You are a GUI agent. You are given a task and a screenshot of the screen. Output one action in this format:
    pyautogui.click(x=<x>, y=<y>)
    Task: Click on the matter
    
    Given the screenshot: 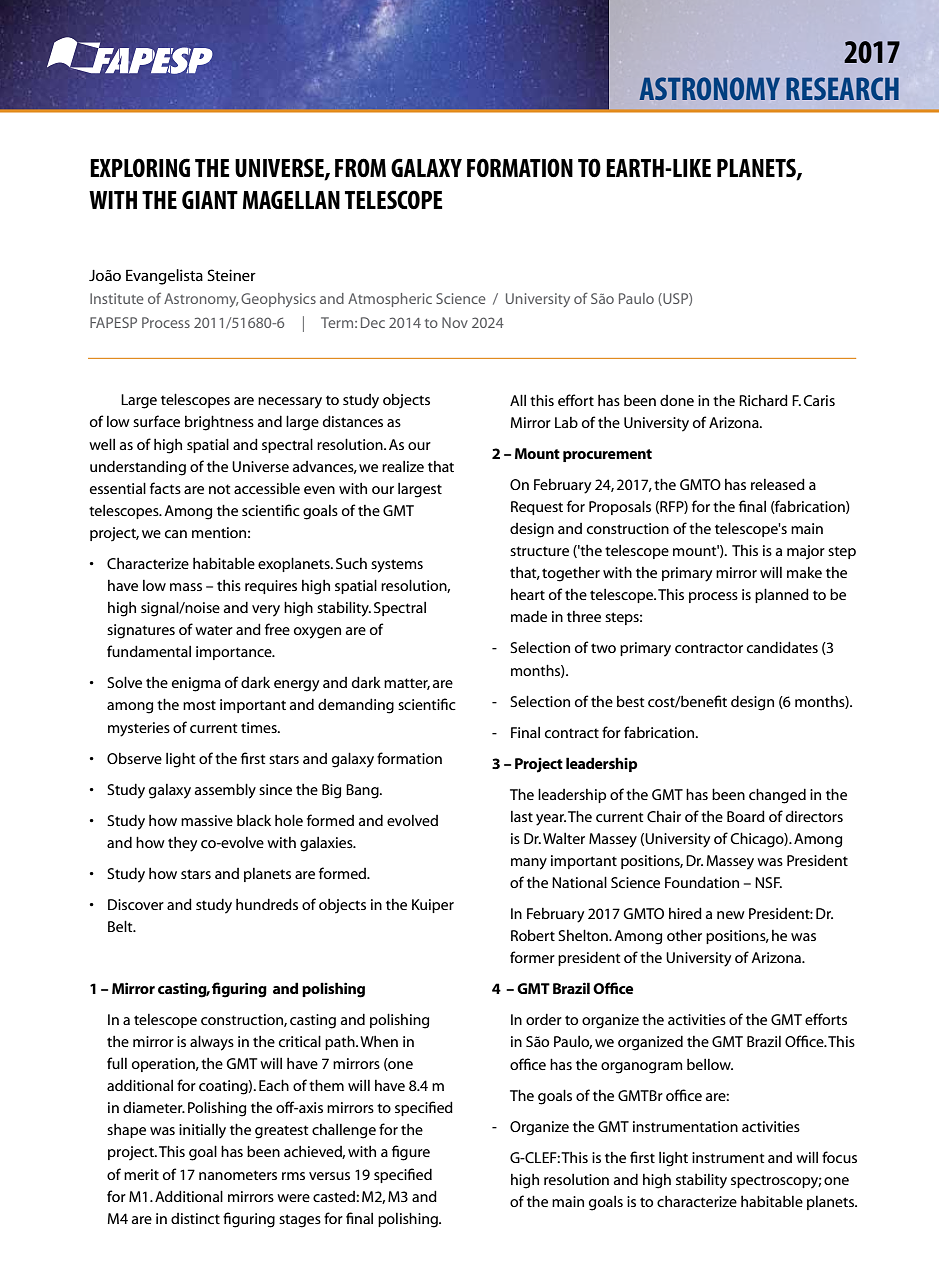 What is the action you would take?
    pyautogui.click(x=407, y=684)
